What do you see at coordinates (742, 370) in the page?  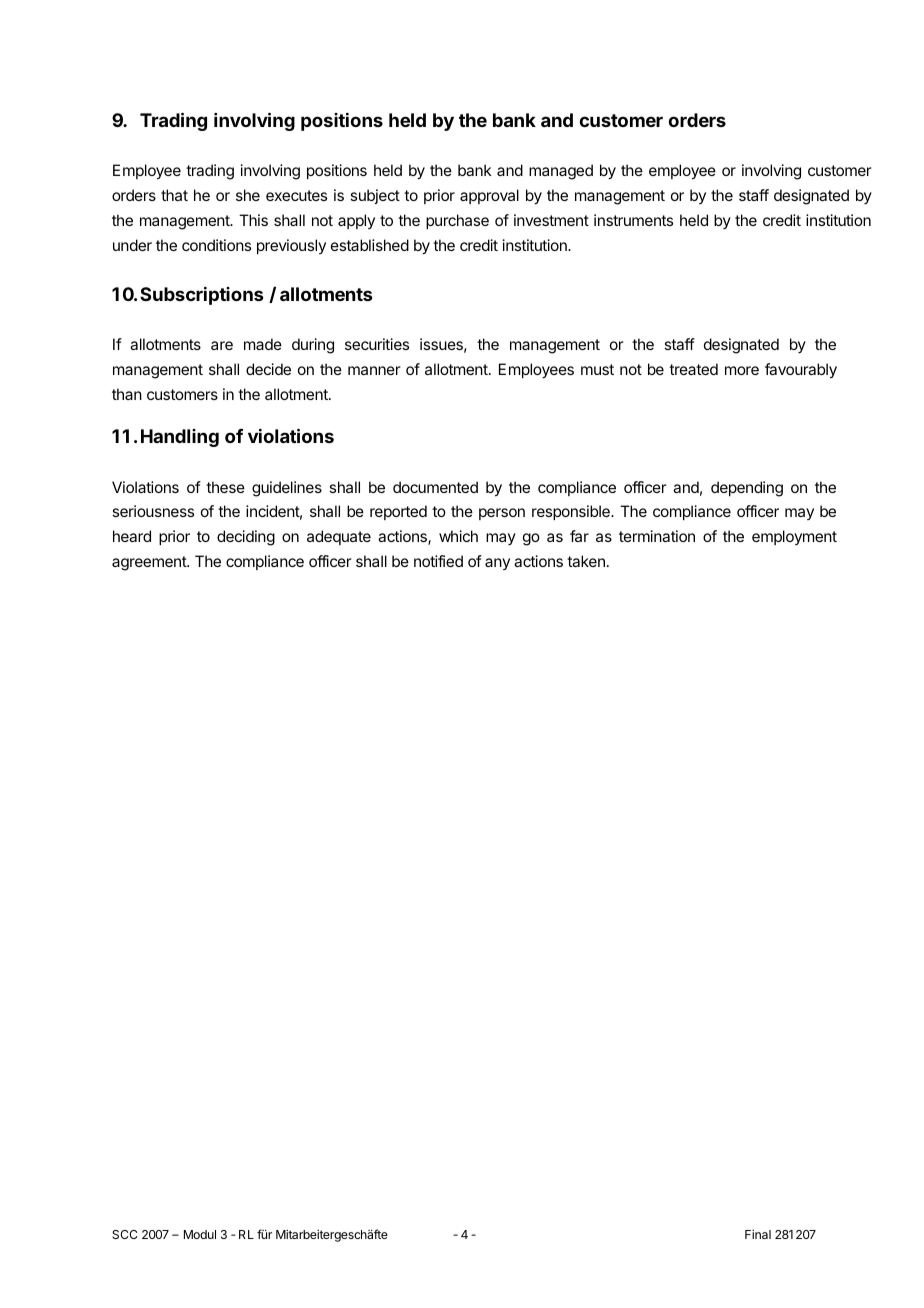 I see `more` at bounding box center [742, 370].
